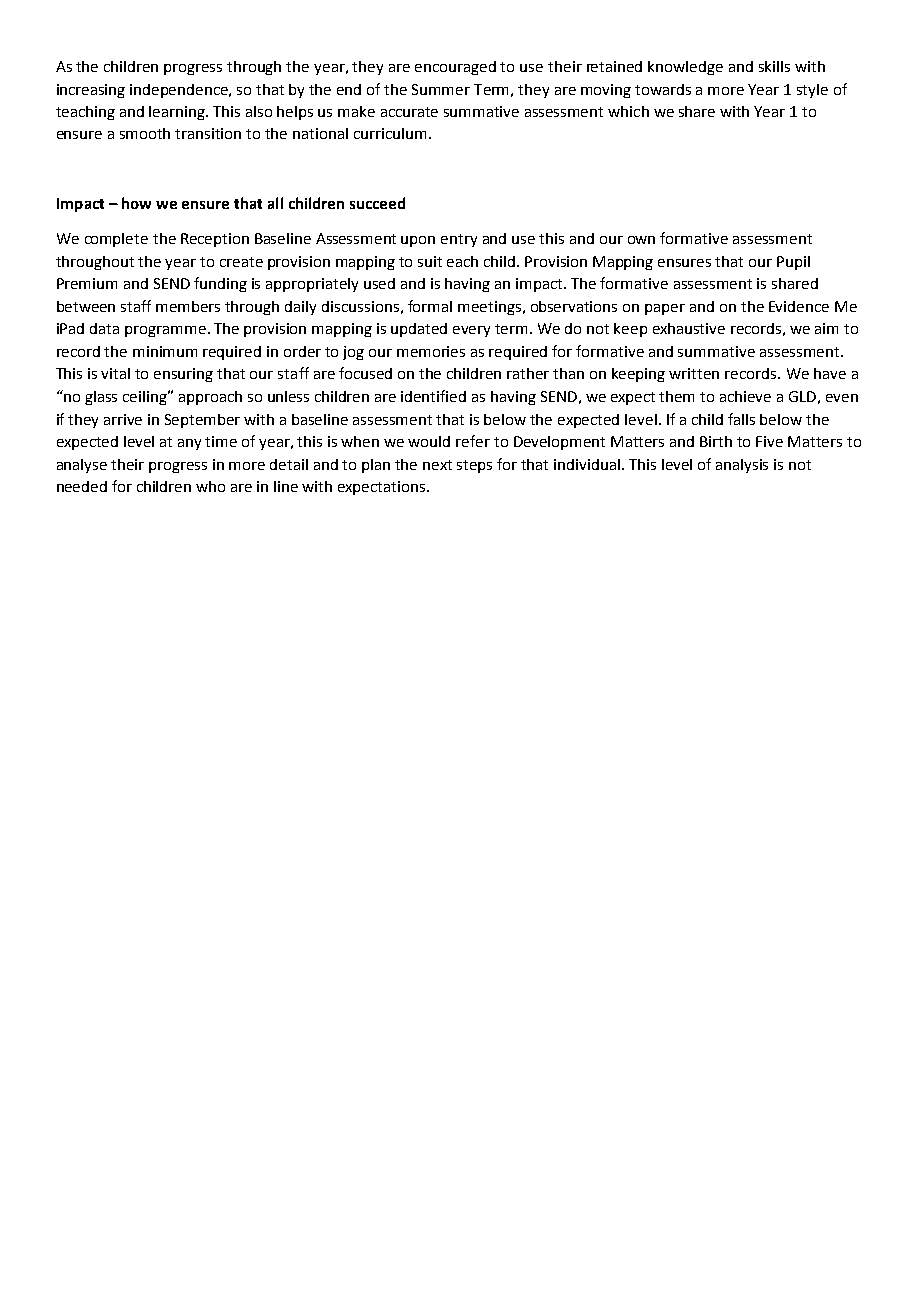  What do you see at coordinates (528, 373) in the screenshot?
I see `rather` at bounding box center [528, 373].
